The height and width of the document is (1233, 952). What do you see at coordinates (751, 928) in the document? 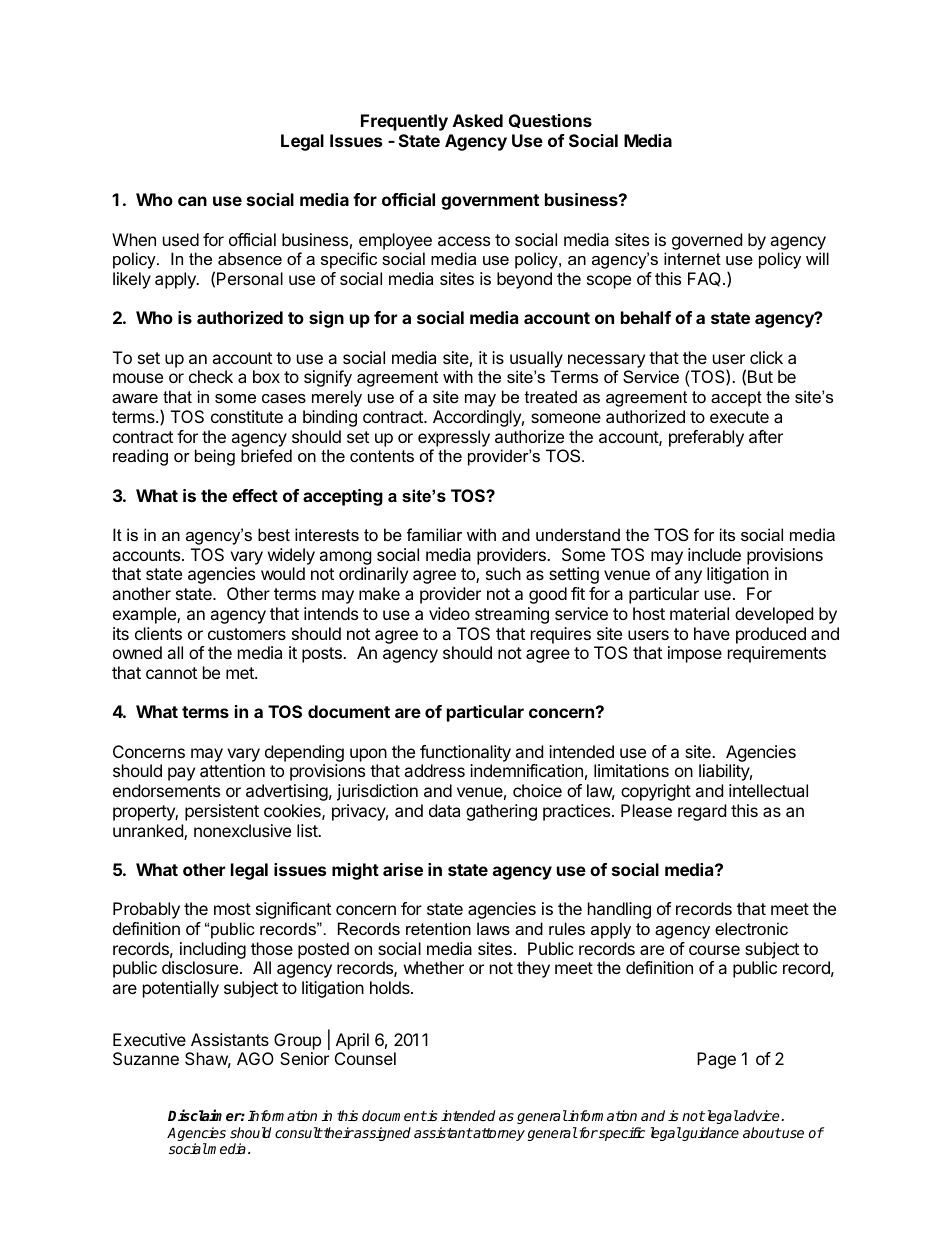
I see `electronic` at bounding box center [751, 928].
